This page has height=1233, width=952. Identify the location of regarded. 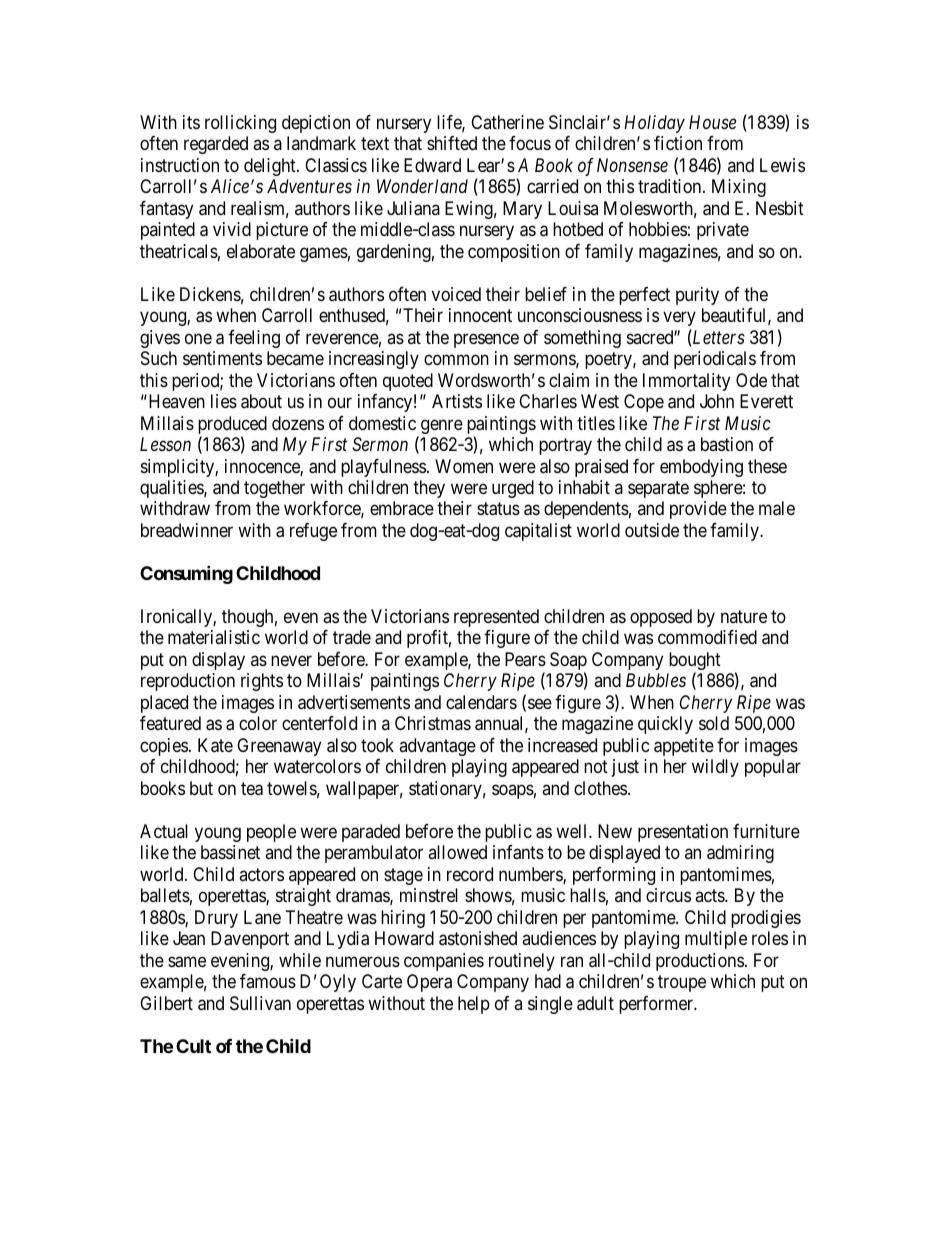
(216, 145).
